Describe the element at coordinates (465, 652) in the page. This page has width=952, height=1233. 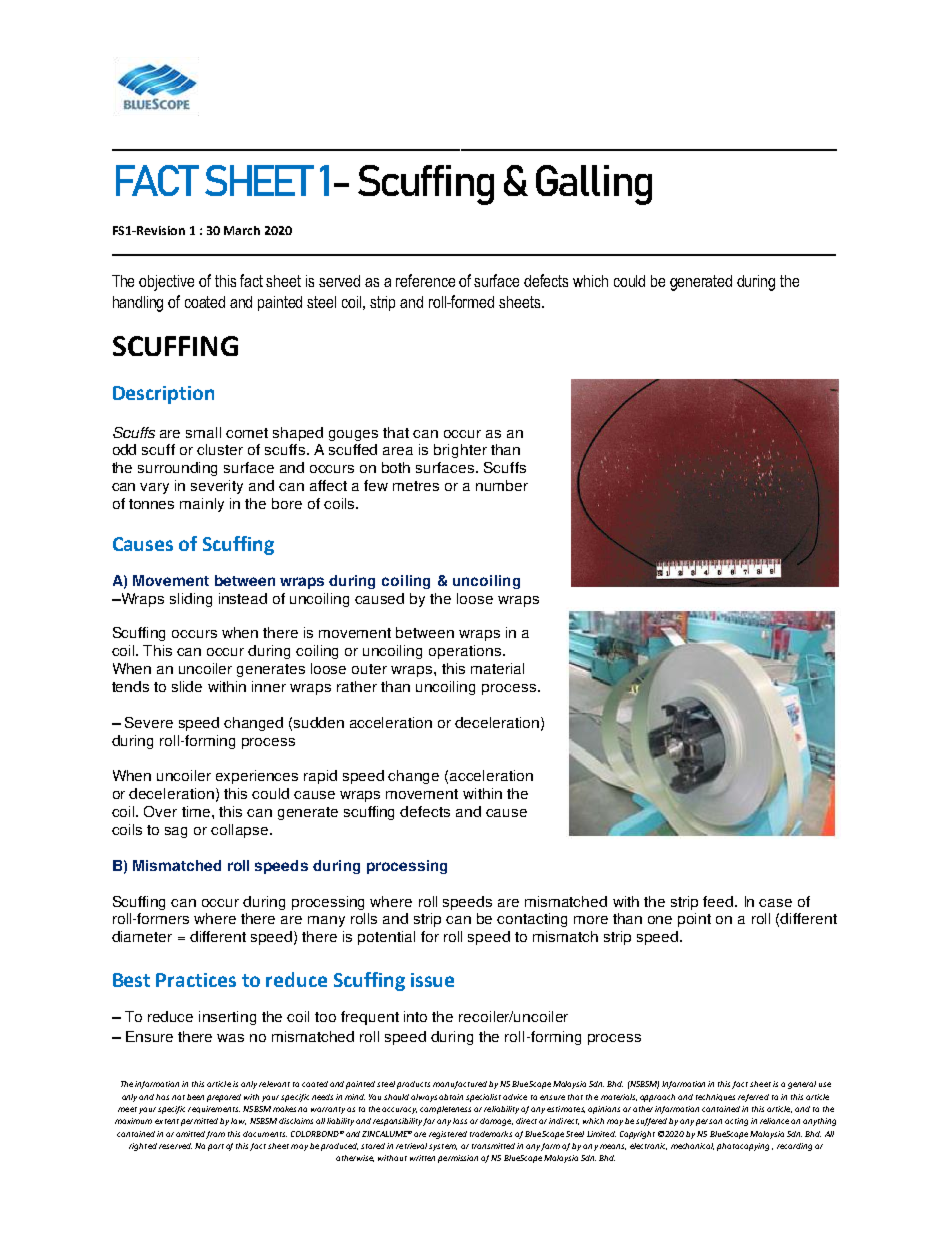
I see `operations` at that location.
